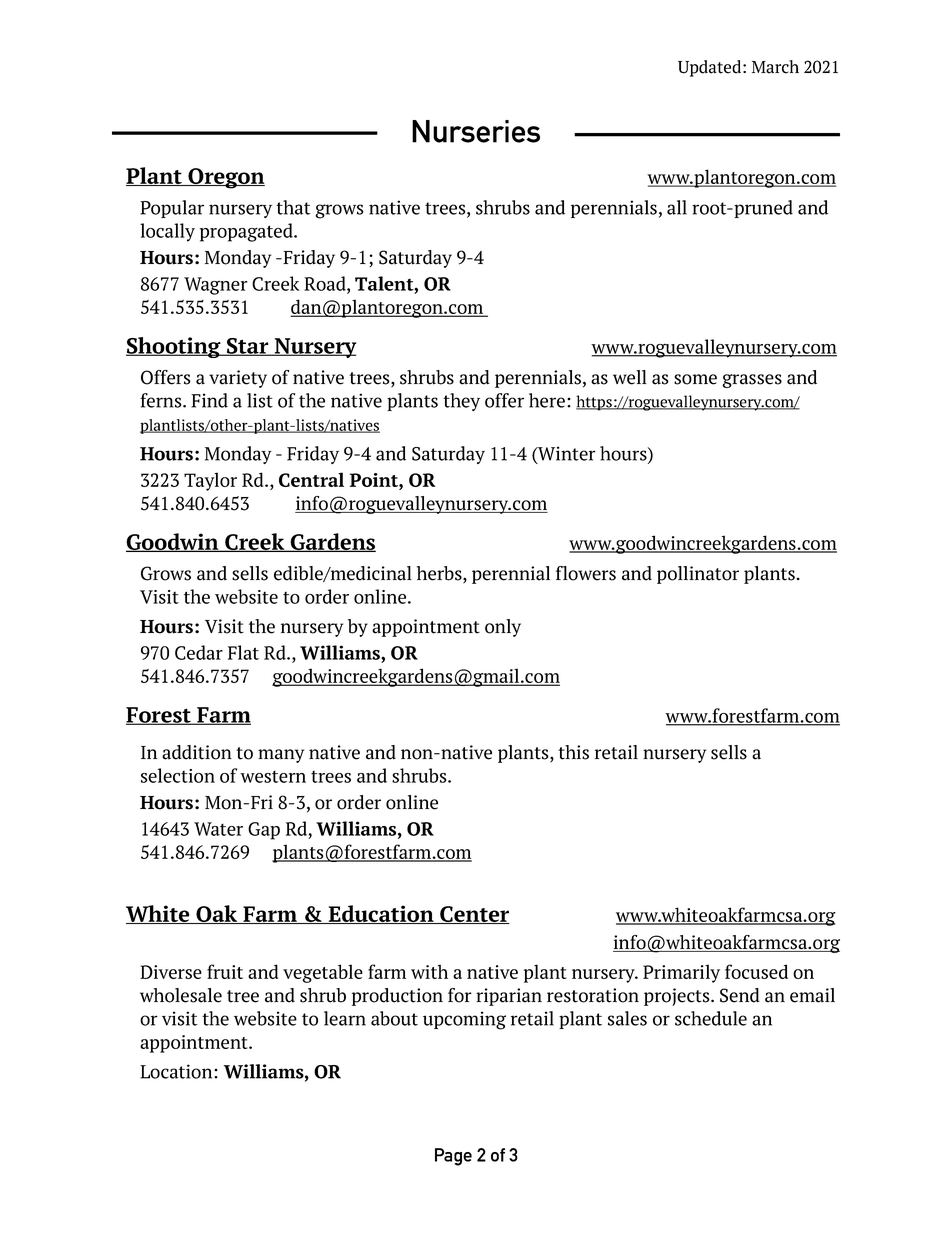 The width and height of the image is (952, 1233). What do you see at coordinates (461, 402) in the image?
I see `they` at bounding box center [461, 402].
